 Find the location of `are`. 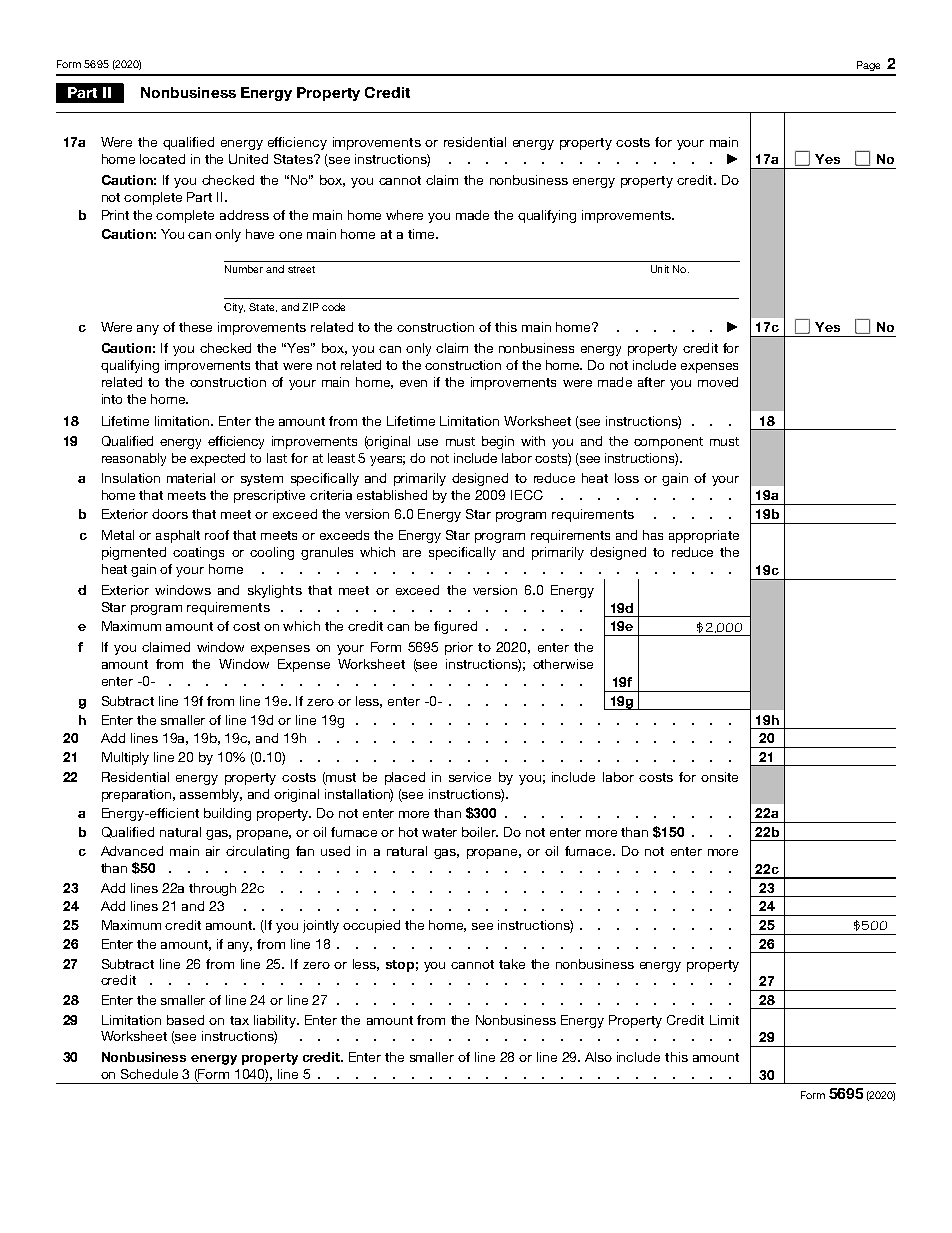

are is located at coordinates (412, 553).
